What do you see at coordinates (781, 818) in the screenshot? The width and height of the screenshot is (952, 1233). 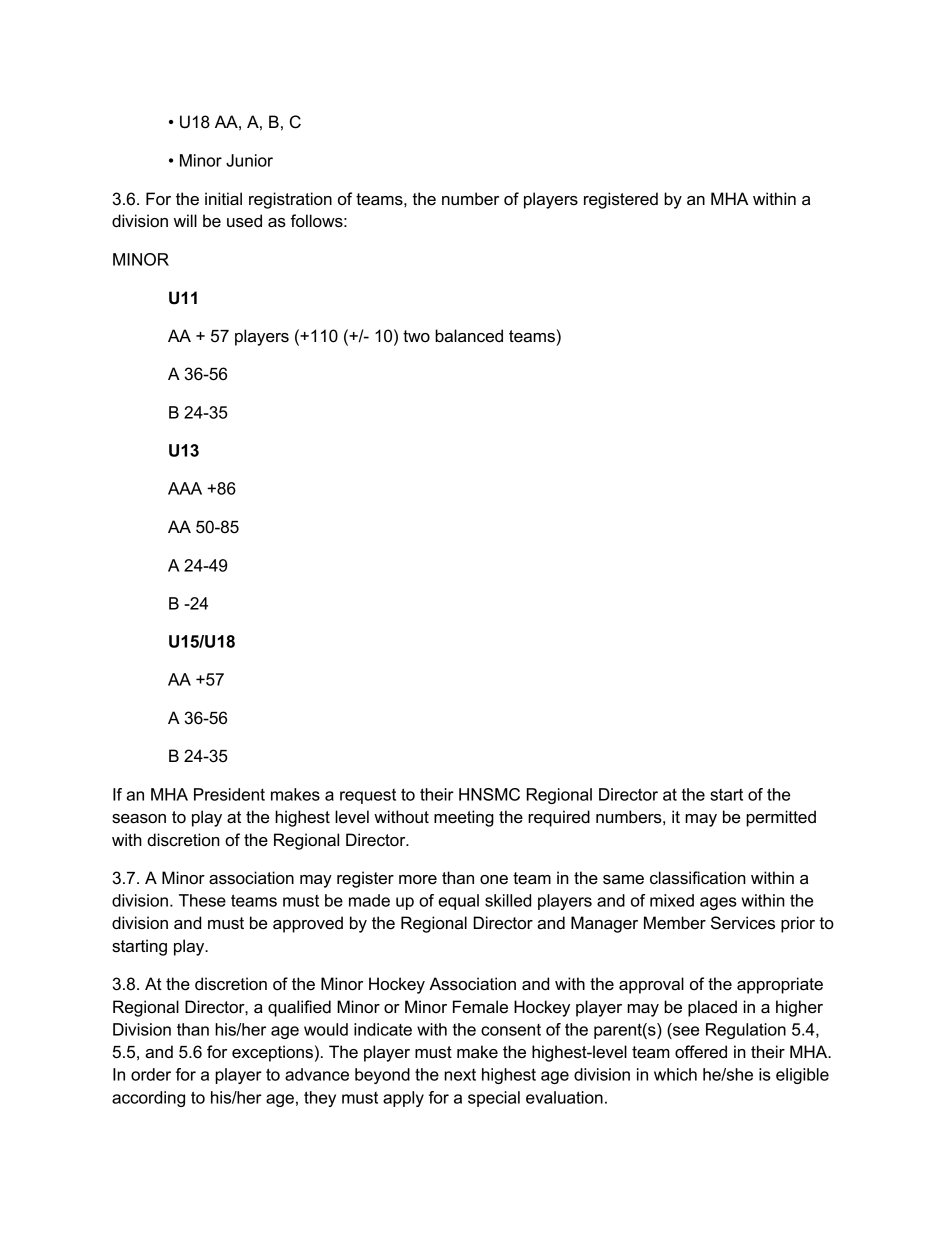 I see `permitted` at bounding box center [781, 818].
